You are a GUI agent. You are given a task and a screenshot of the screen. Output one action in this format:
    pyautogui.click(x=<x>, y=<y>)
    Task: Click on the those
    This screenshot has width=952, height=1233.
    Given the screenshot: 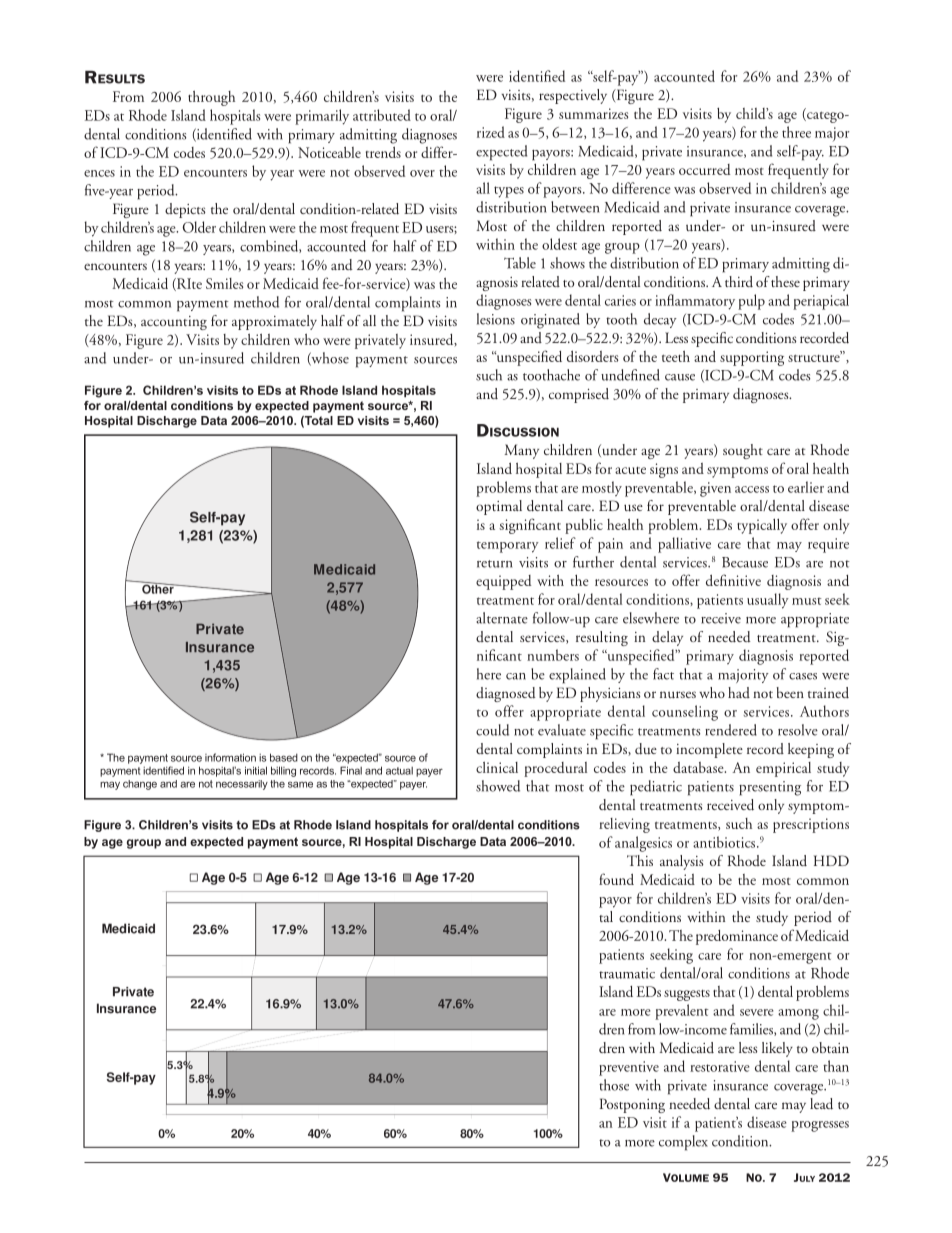 What is the action you would take?
    pyautogui.click(x=614, y=1085)
